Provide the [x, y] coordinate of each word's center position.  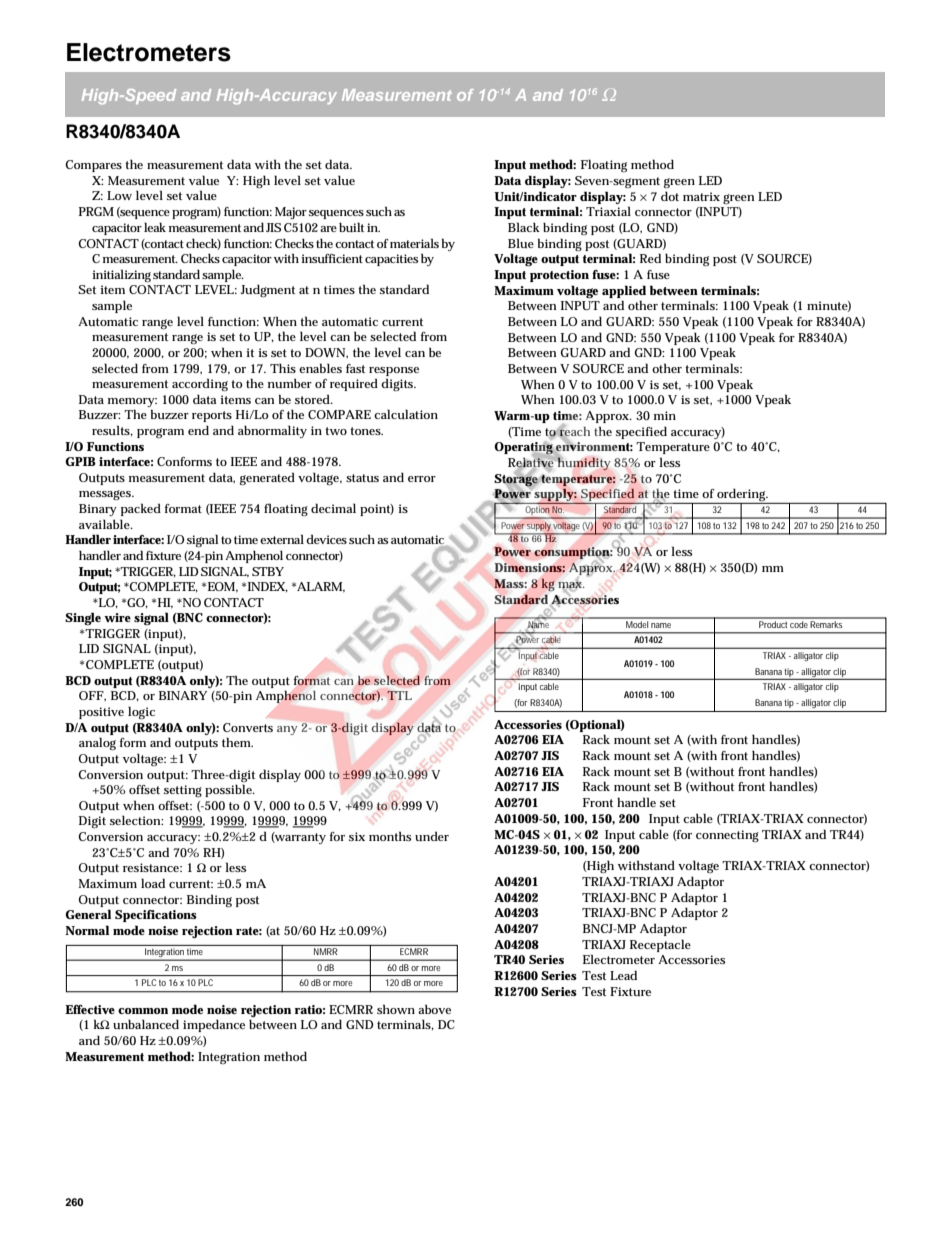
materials [414, 243]
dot [670, 196]
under [432, 836]
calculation [406, 414]
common [143, 1011]
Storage [516, 480]
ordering [742, 496]
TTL [399, 695]
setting [183, 791]
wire [117, 617]
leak [155, 227]
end [198, 430]
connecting [727, 836]
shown [396, 1009]
